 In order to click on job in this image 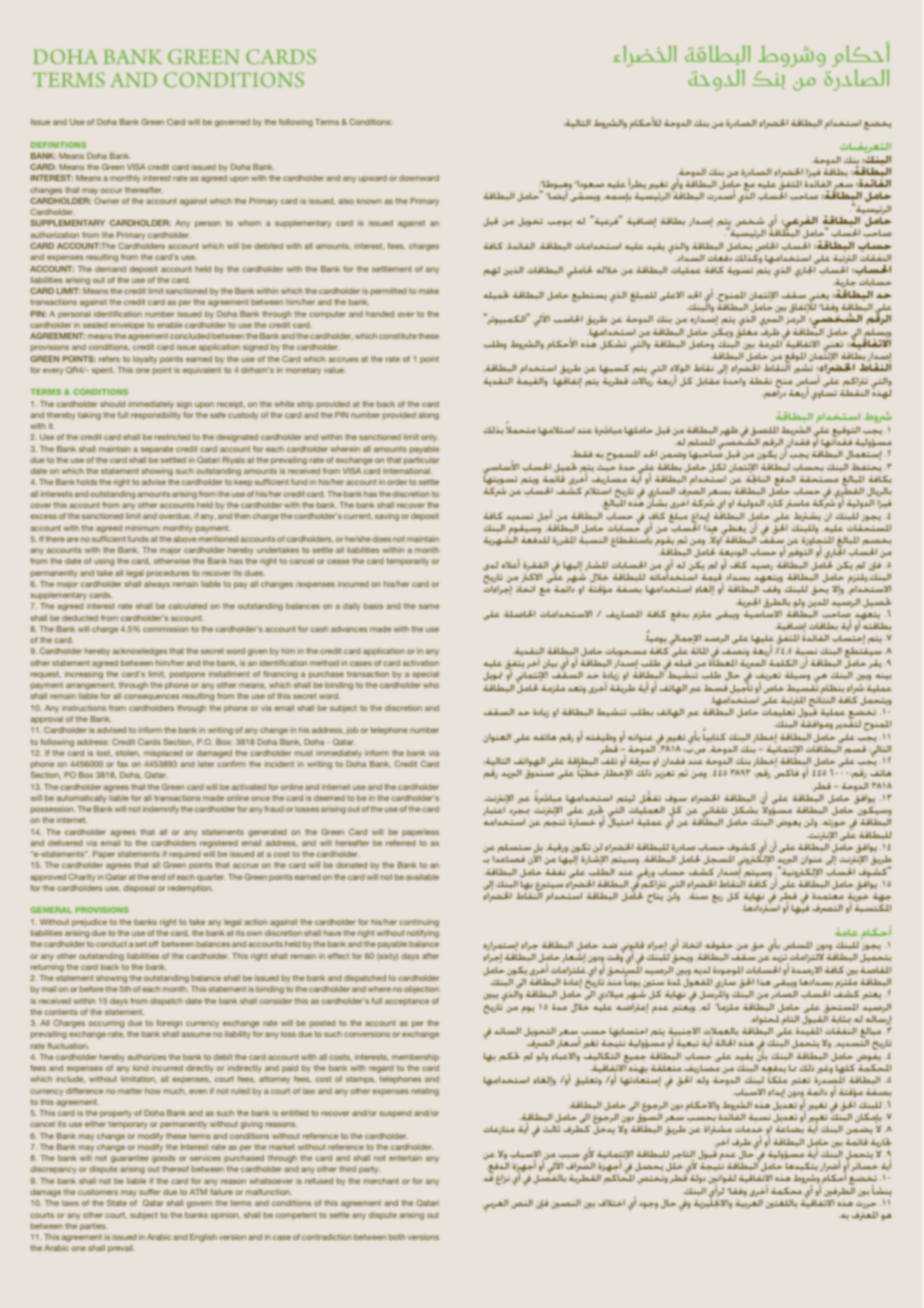, I will do `click(352, 731)`.
